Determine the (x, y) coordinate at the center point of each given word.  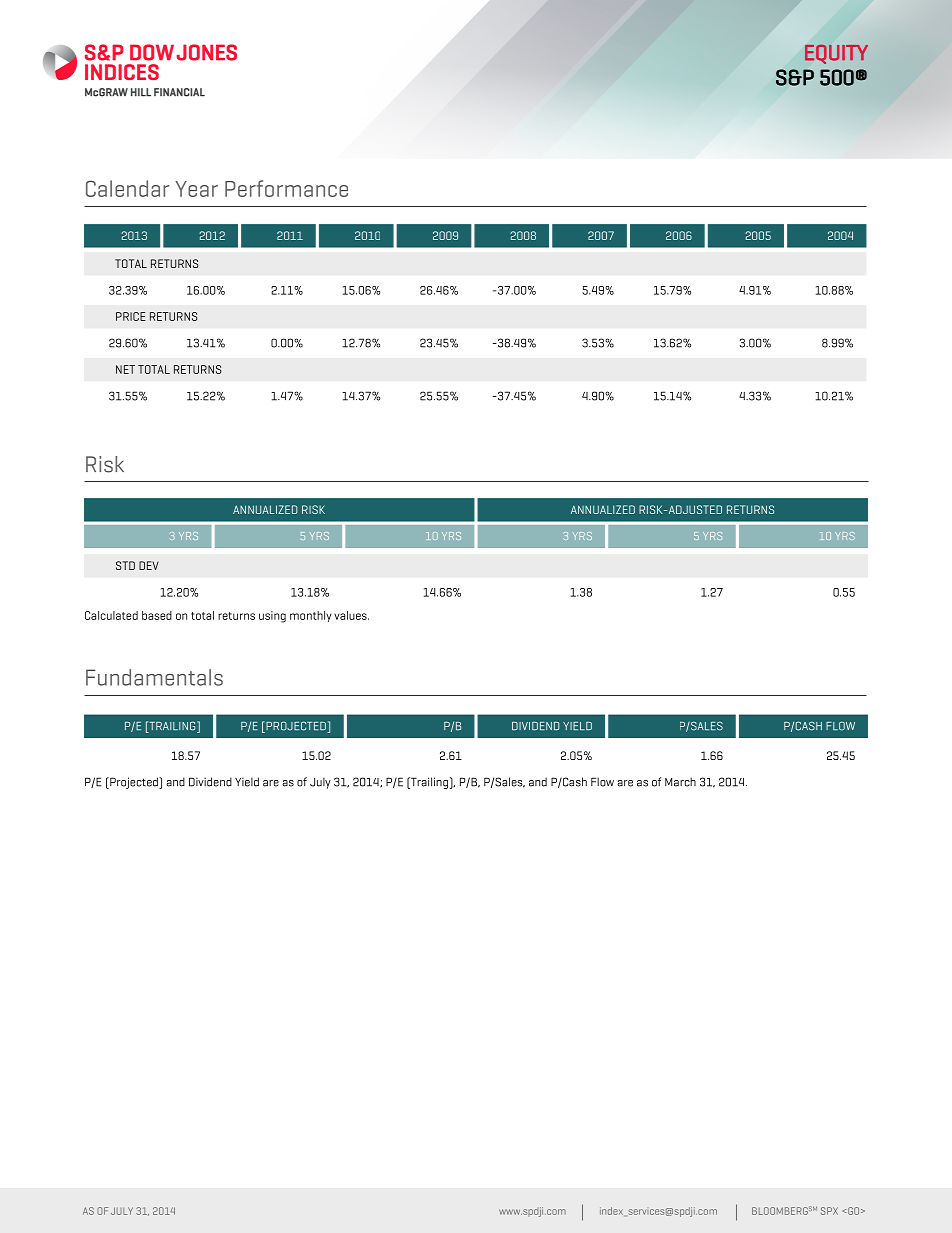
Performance (286, 188)
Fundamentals (154, 677)
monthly (310, 616)
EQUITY (836, 54)
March (680, 782)
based (157, 615)
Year (196, 189)
